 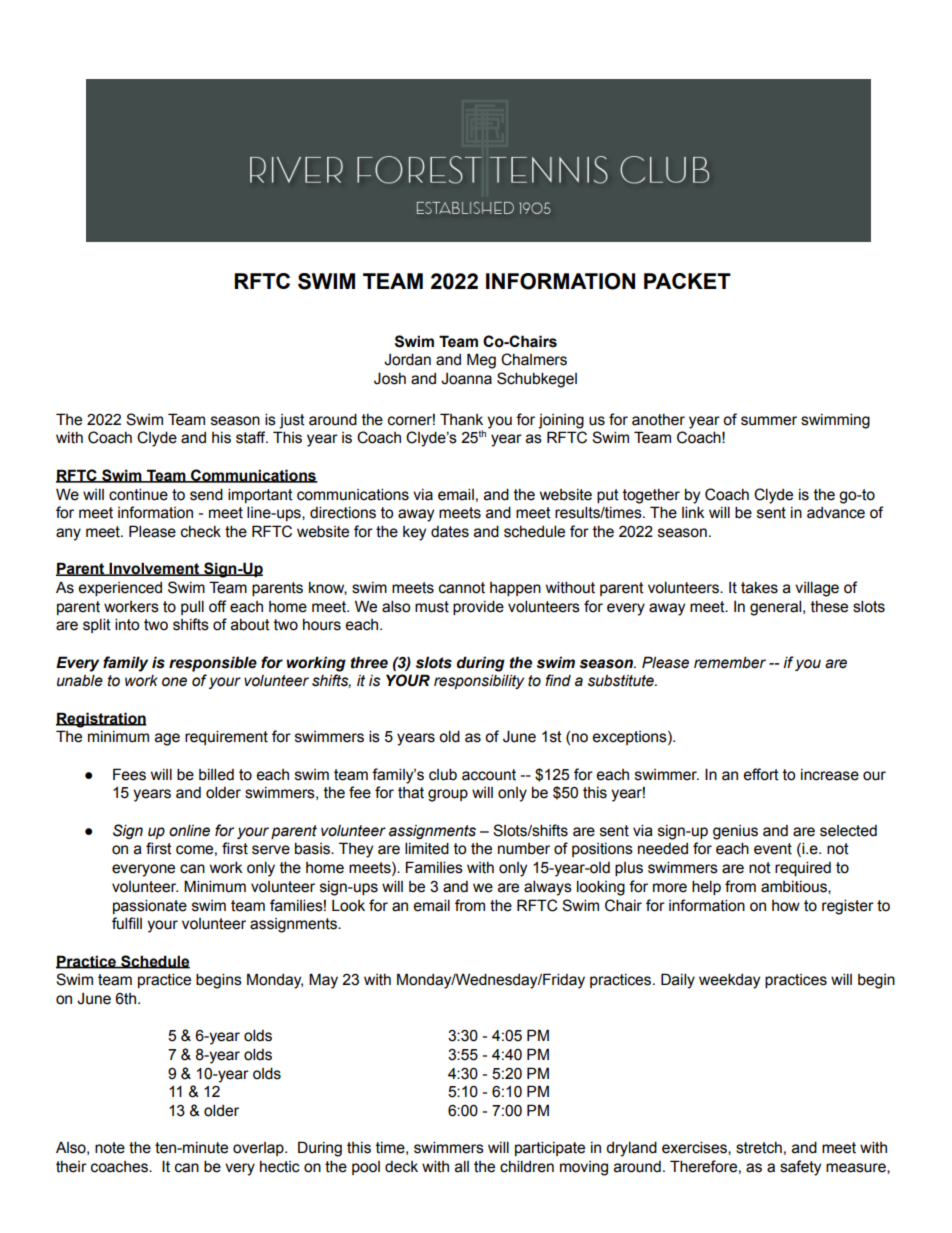 What do you see at coordinates (462, 588) in the document?
I see `cannot` at bounding box center [462, 588].
